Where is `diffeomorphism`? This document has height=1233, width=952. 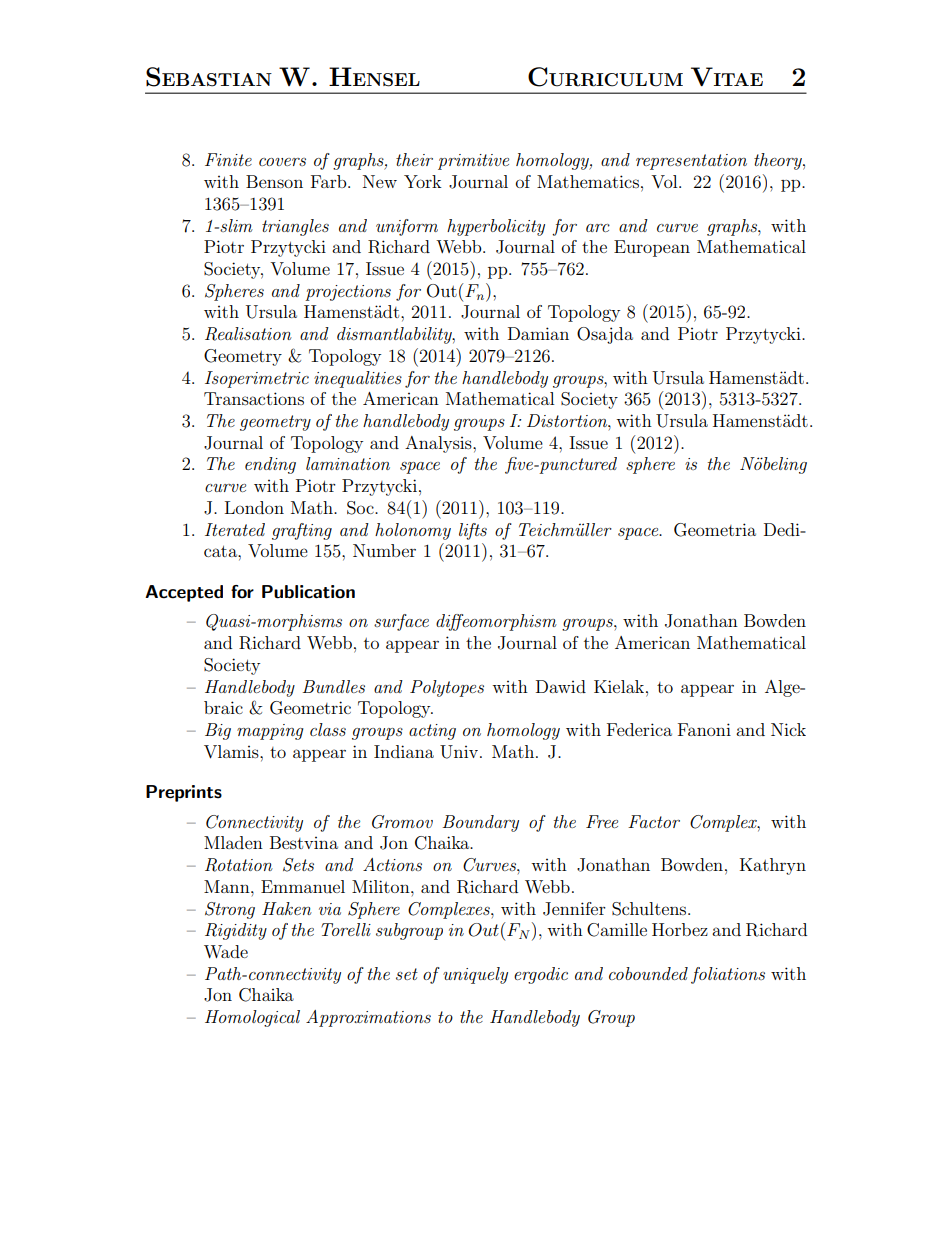
diffeomorphism is located at coordinates (496, 622).
